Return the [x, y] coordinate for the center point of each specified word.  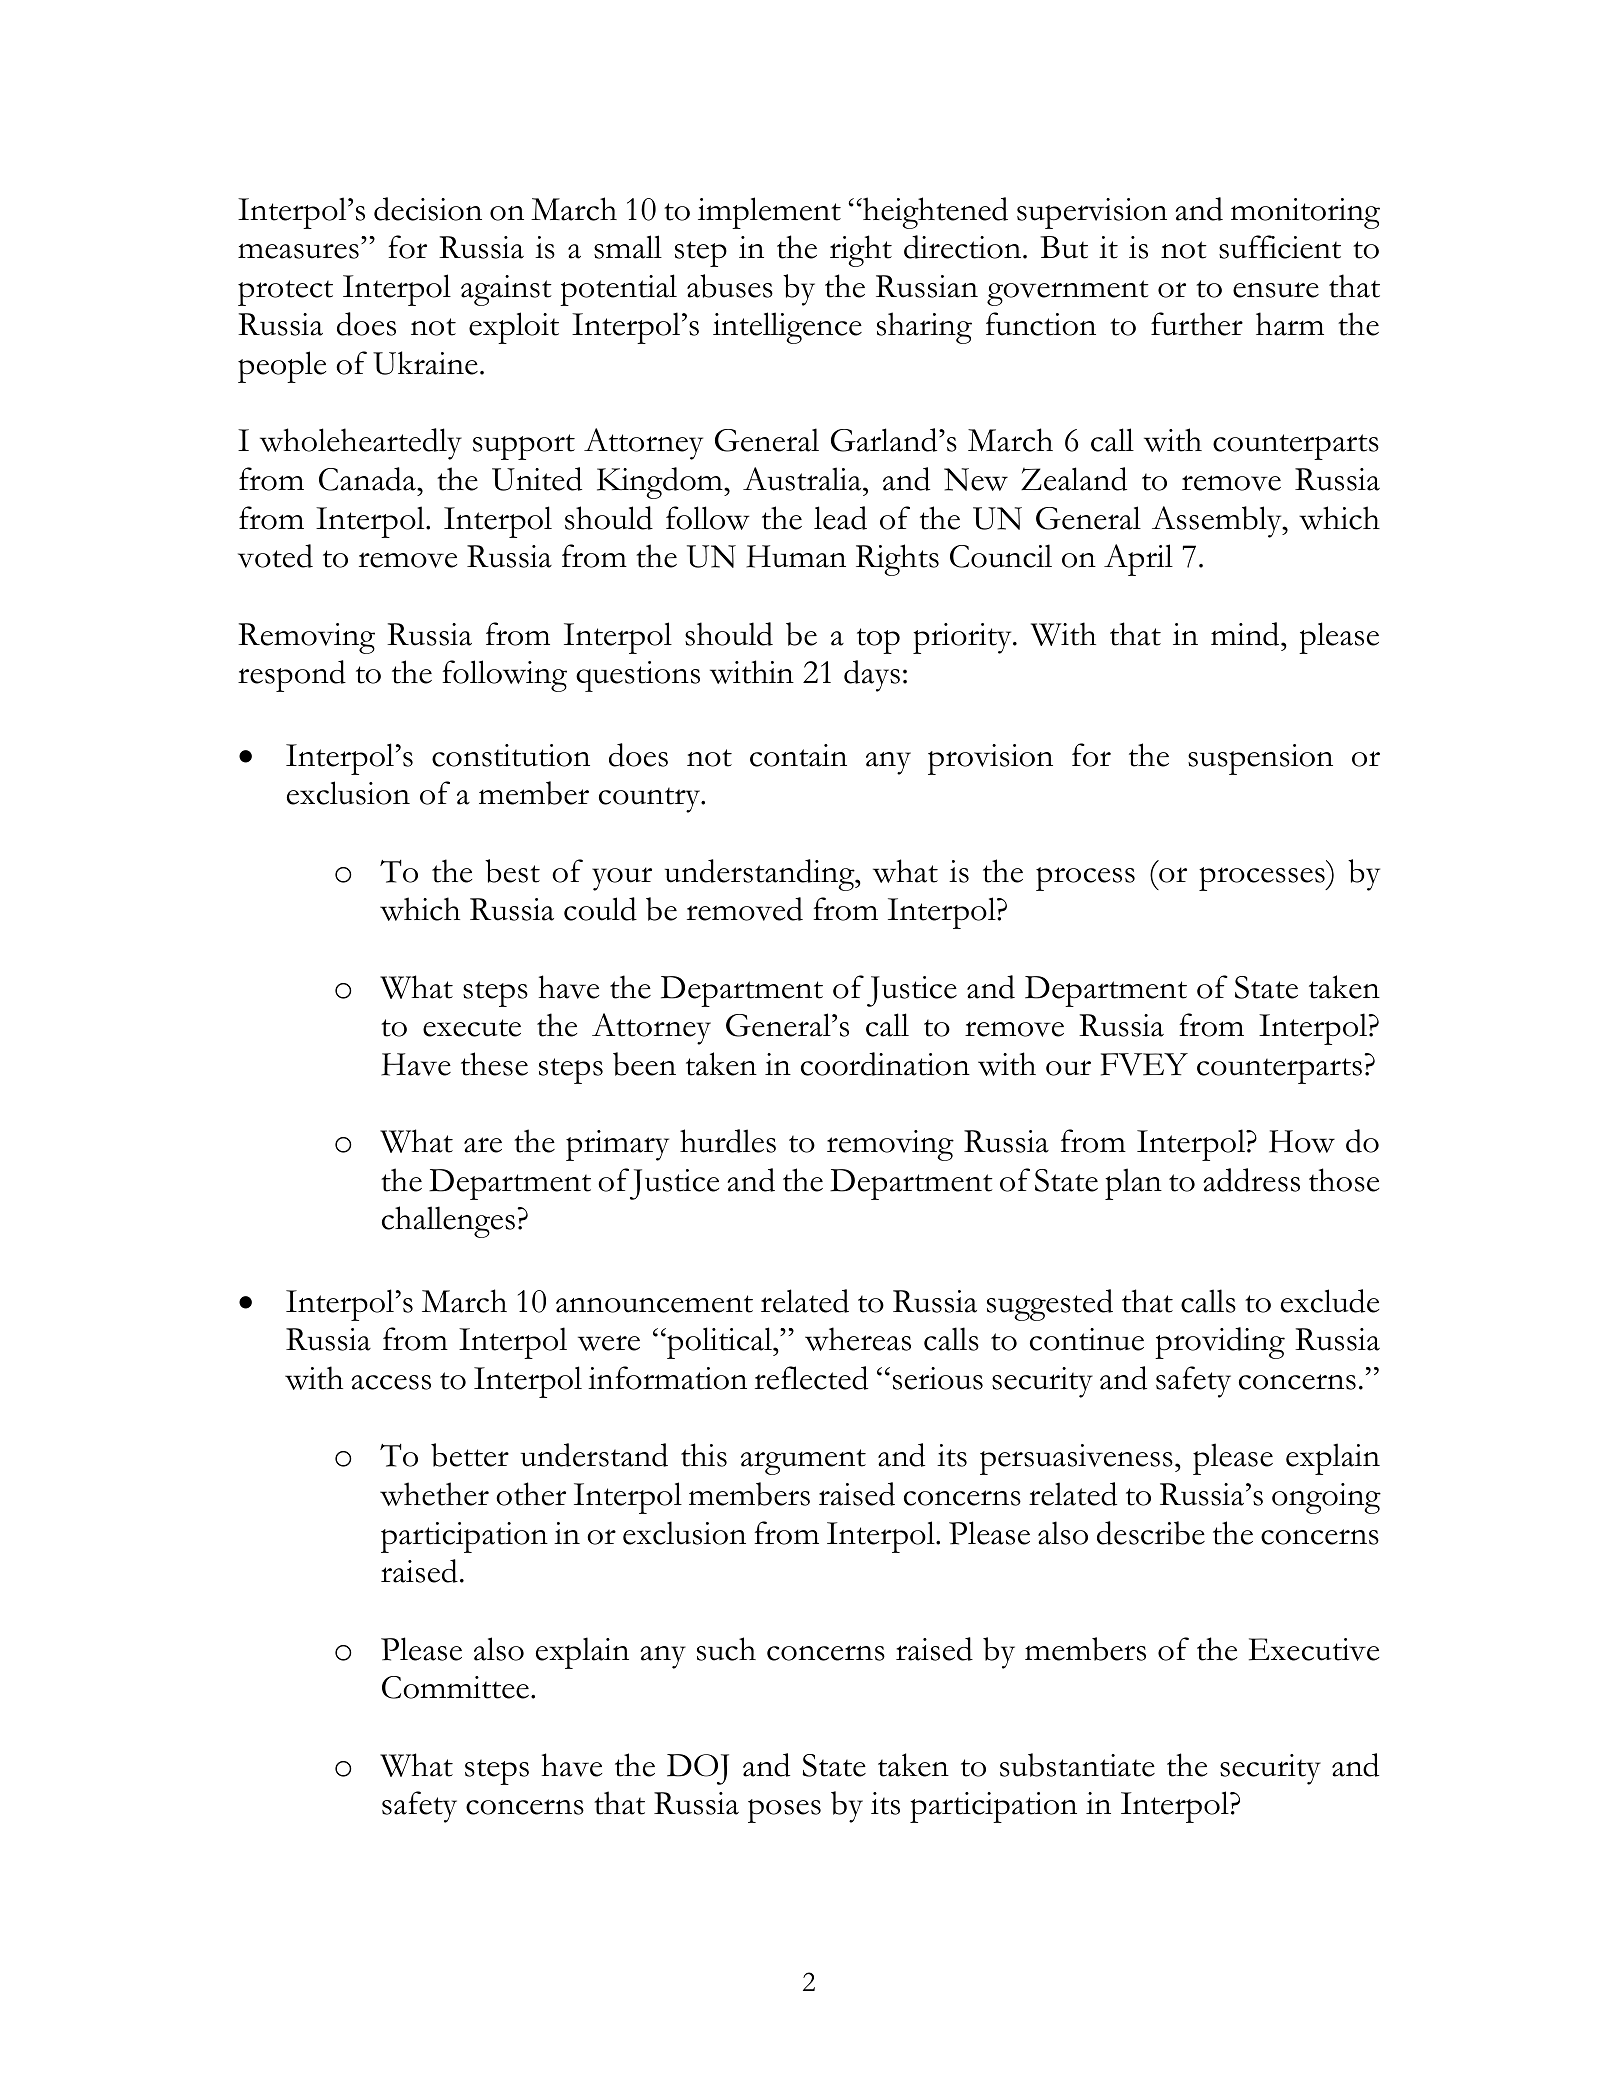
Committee [455, 1687]
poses [784, 1811]
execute [472, 1028]
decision [428, 209]
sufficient [1280, 247]
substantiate [1077, 1765]
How [1302, 1141]
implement [769, 213]
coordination [885, 1064]
